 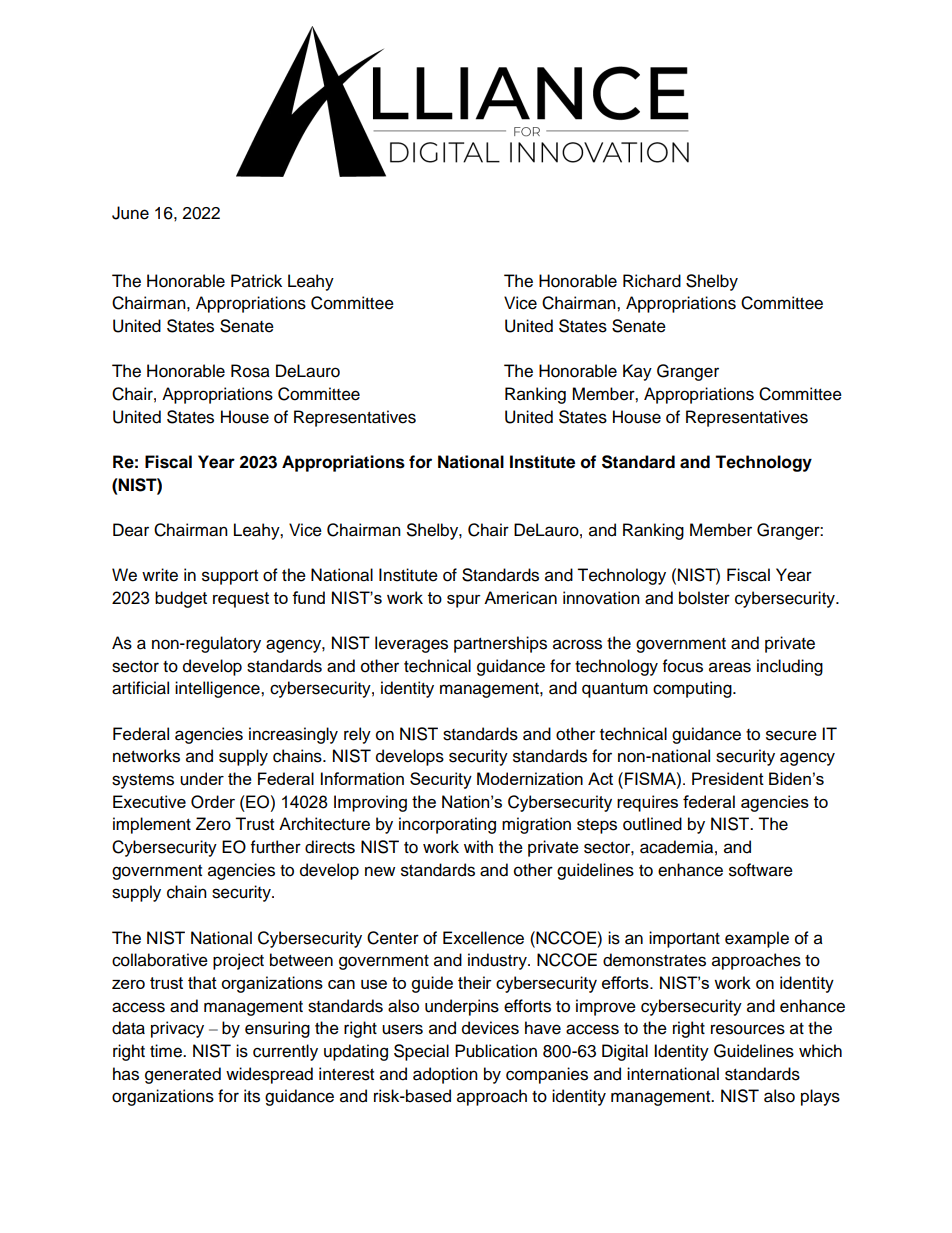 What do you see at coordinates (213, 802) in the page?
I see `Order` at bounding box center [213, 802].
